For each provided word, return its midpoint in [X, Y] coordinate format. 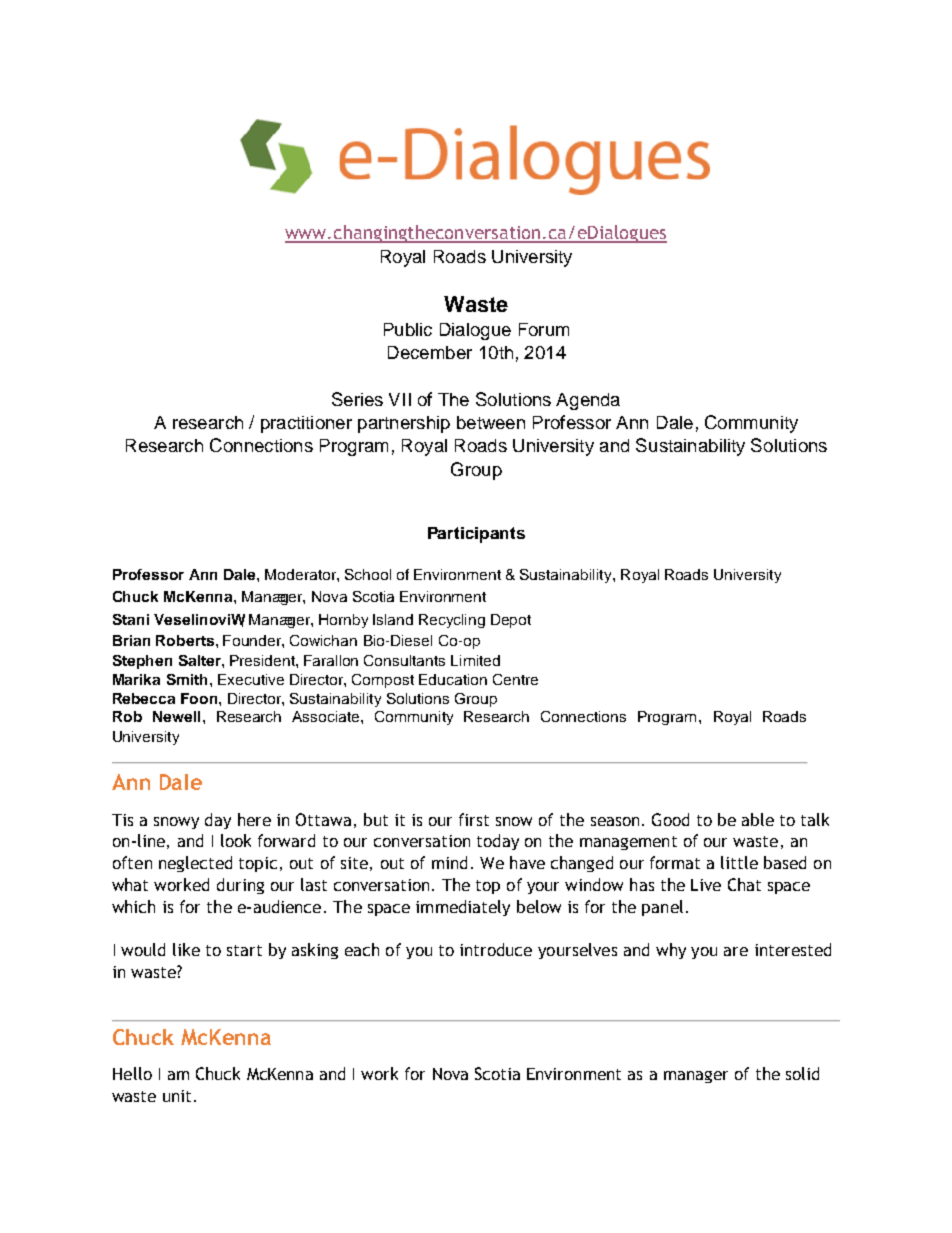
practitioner [306, 424]
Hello [132, 1073]
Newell [176, 716]
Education [453, 679]
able [758, 819]
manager [696, 1077]
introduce [496, 949]
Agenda [588, 401]
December [430, 352]
